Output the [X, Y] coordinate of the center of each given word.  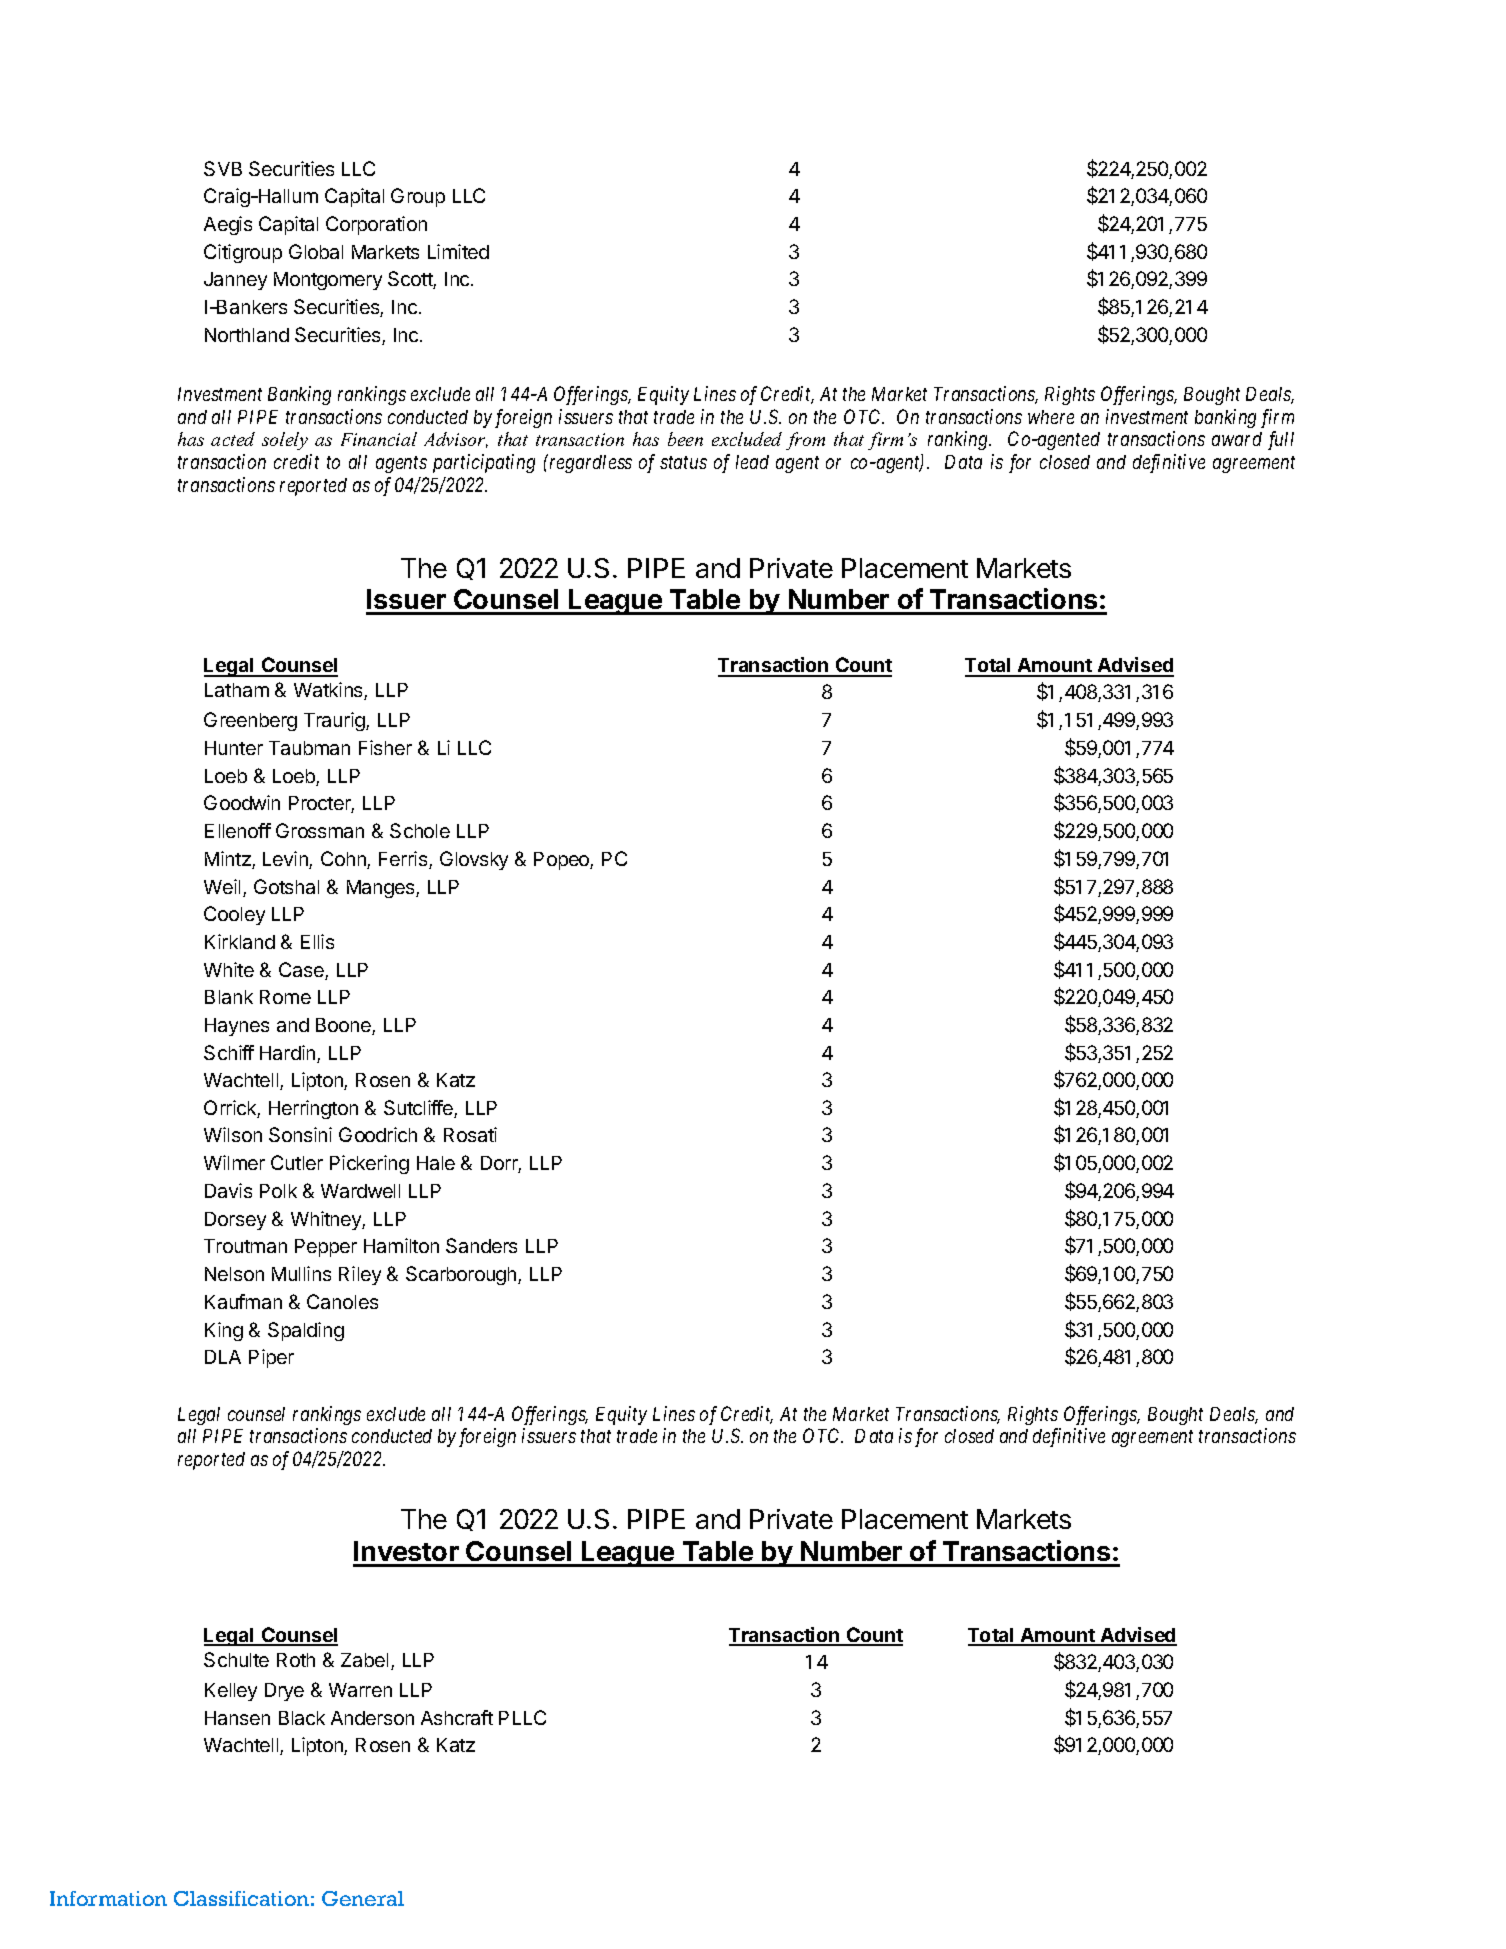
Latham [237, 690]
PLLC [522, 1717]
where [1051, 417]
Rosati [470, 1134]
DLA [223, 1357]
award [1237, 439]
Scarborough [462, 1275]
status [683, 462]
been [685, 439]
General [363, 1898]
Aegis [228, 225]
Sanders [481, 1245]
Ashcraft [457, 1717]
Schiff [229, 1052]
